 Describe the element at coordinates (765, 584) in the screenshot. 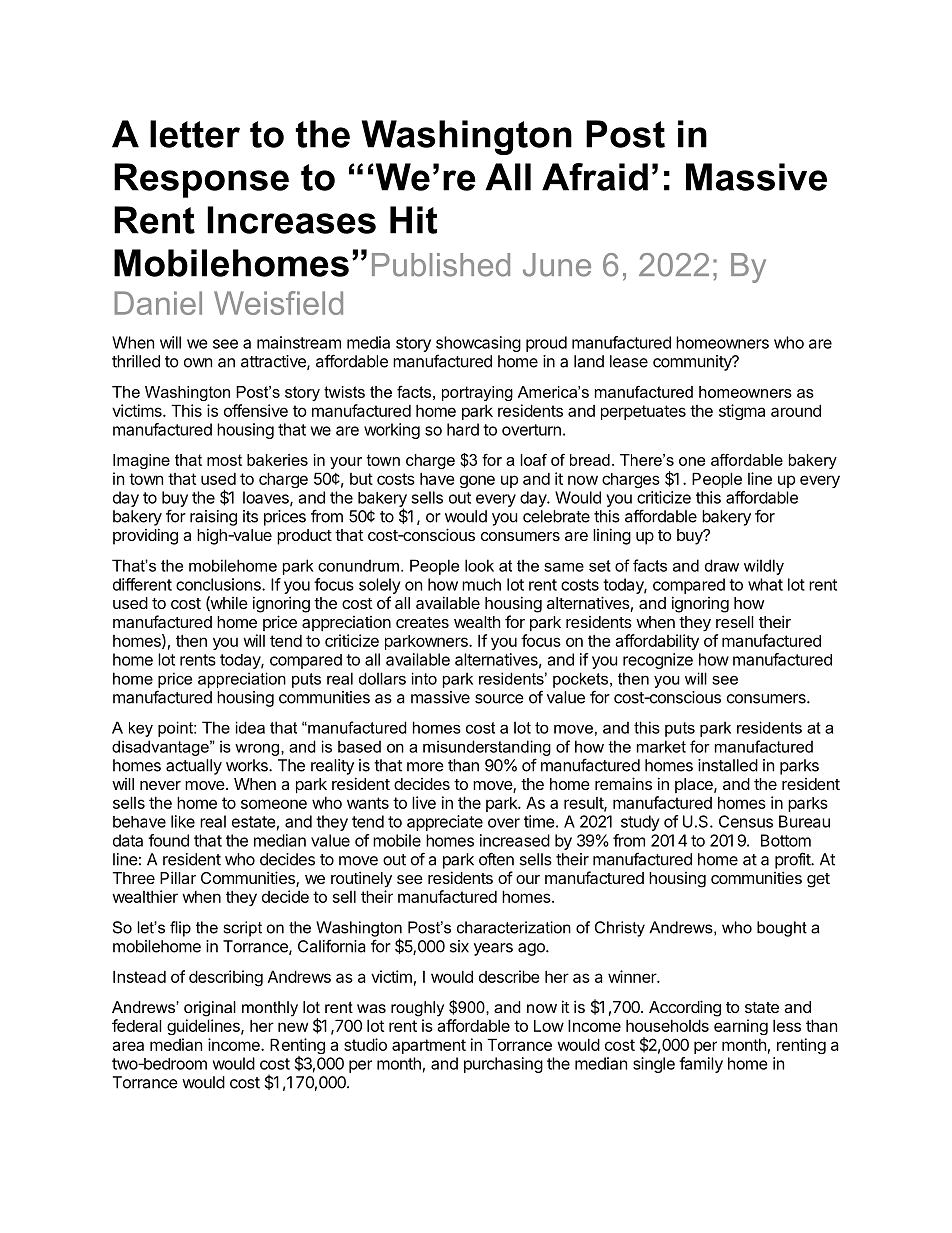

I see `what` at that location.
